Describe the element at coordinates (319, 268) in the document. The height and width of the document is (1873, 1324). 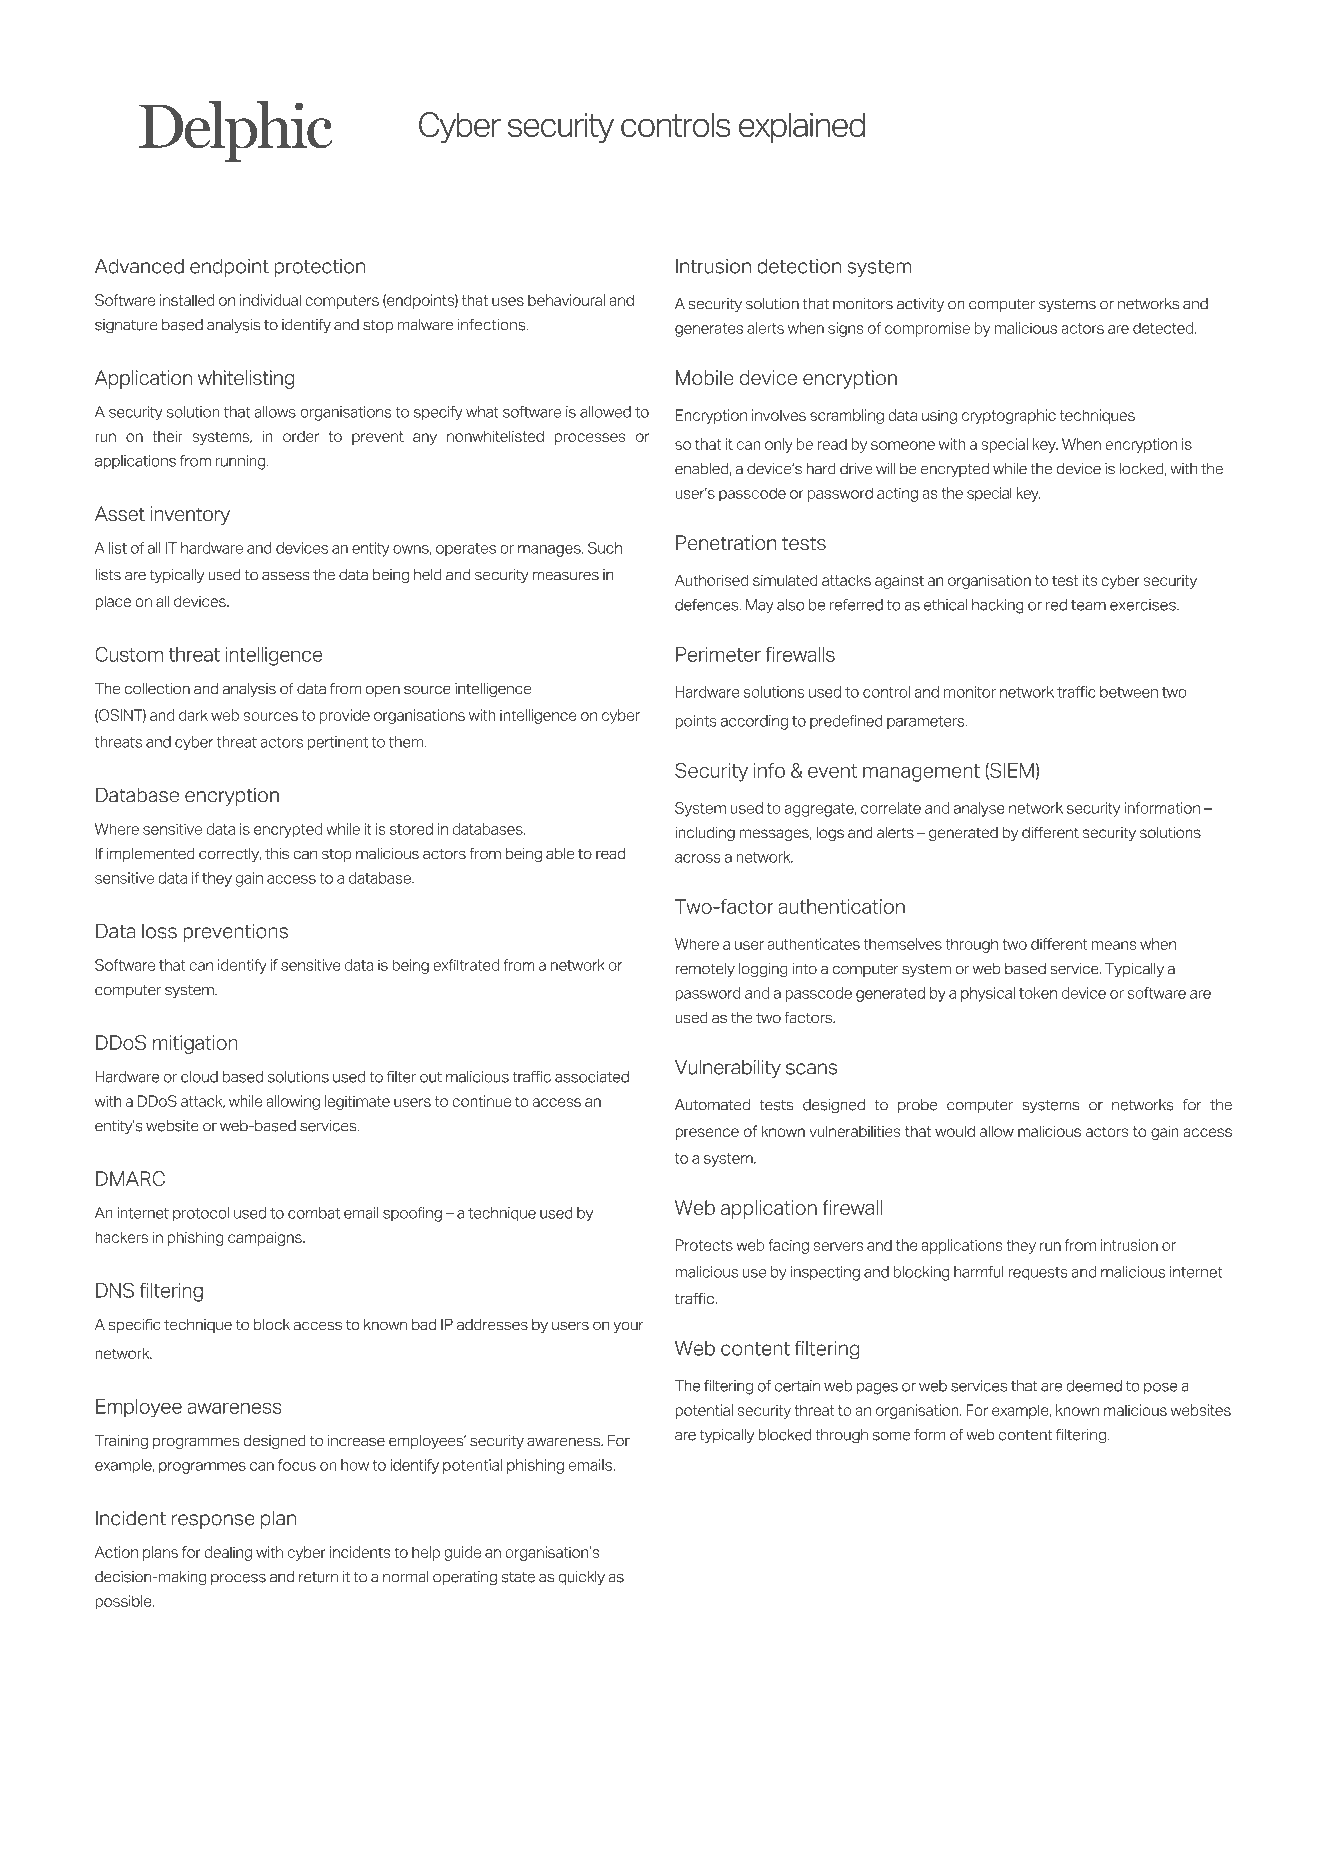
I see `protection` at that location.
